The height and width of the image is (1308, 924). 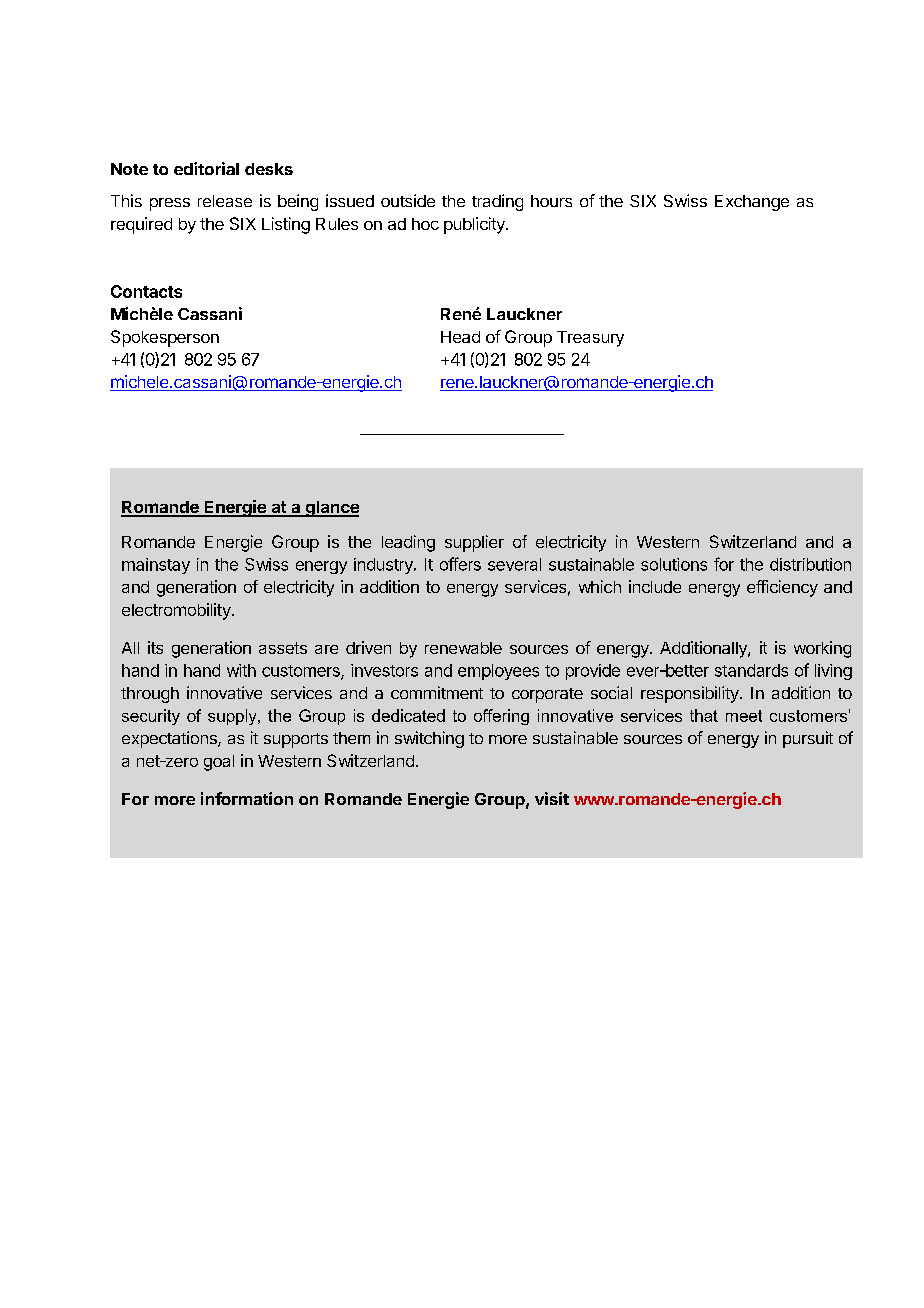 I want to click on distribution, so click(x=810, y=564).
